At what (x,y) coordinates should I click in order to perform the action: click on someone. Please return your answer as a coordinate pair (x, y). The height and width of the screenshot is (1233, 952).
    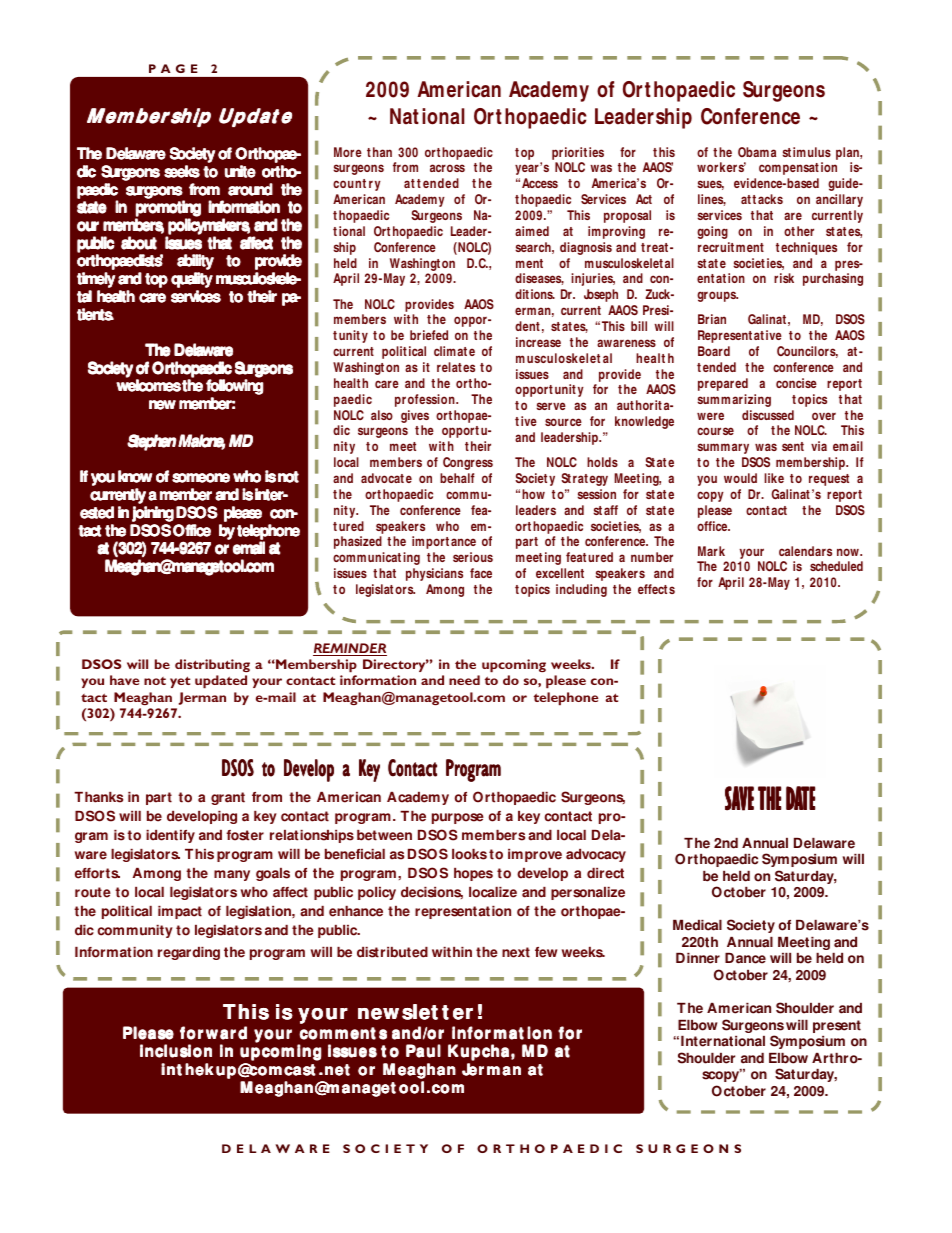
    Looking at the image, I should click on (201, 478).
